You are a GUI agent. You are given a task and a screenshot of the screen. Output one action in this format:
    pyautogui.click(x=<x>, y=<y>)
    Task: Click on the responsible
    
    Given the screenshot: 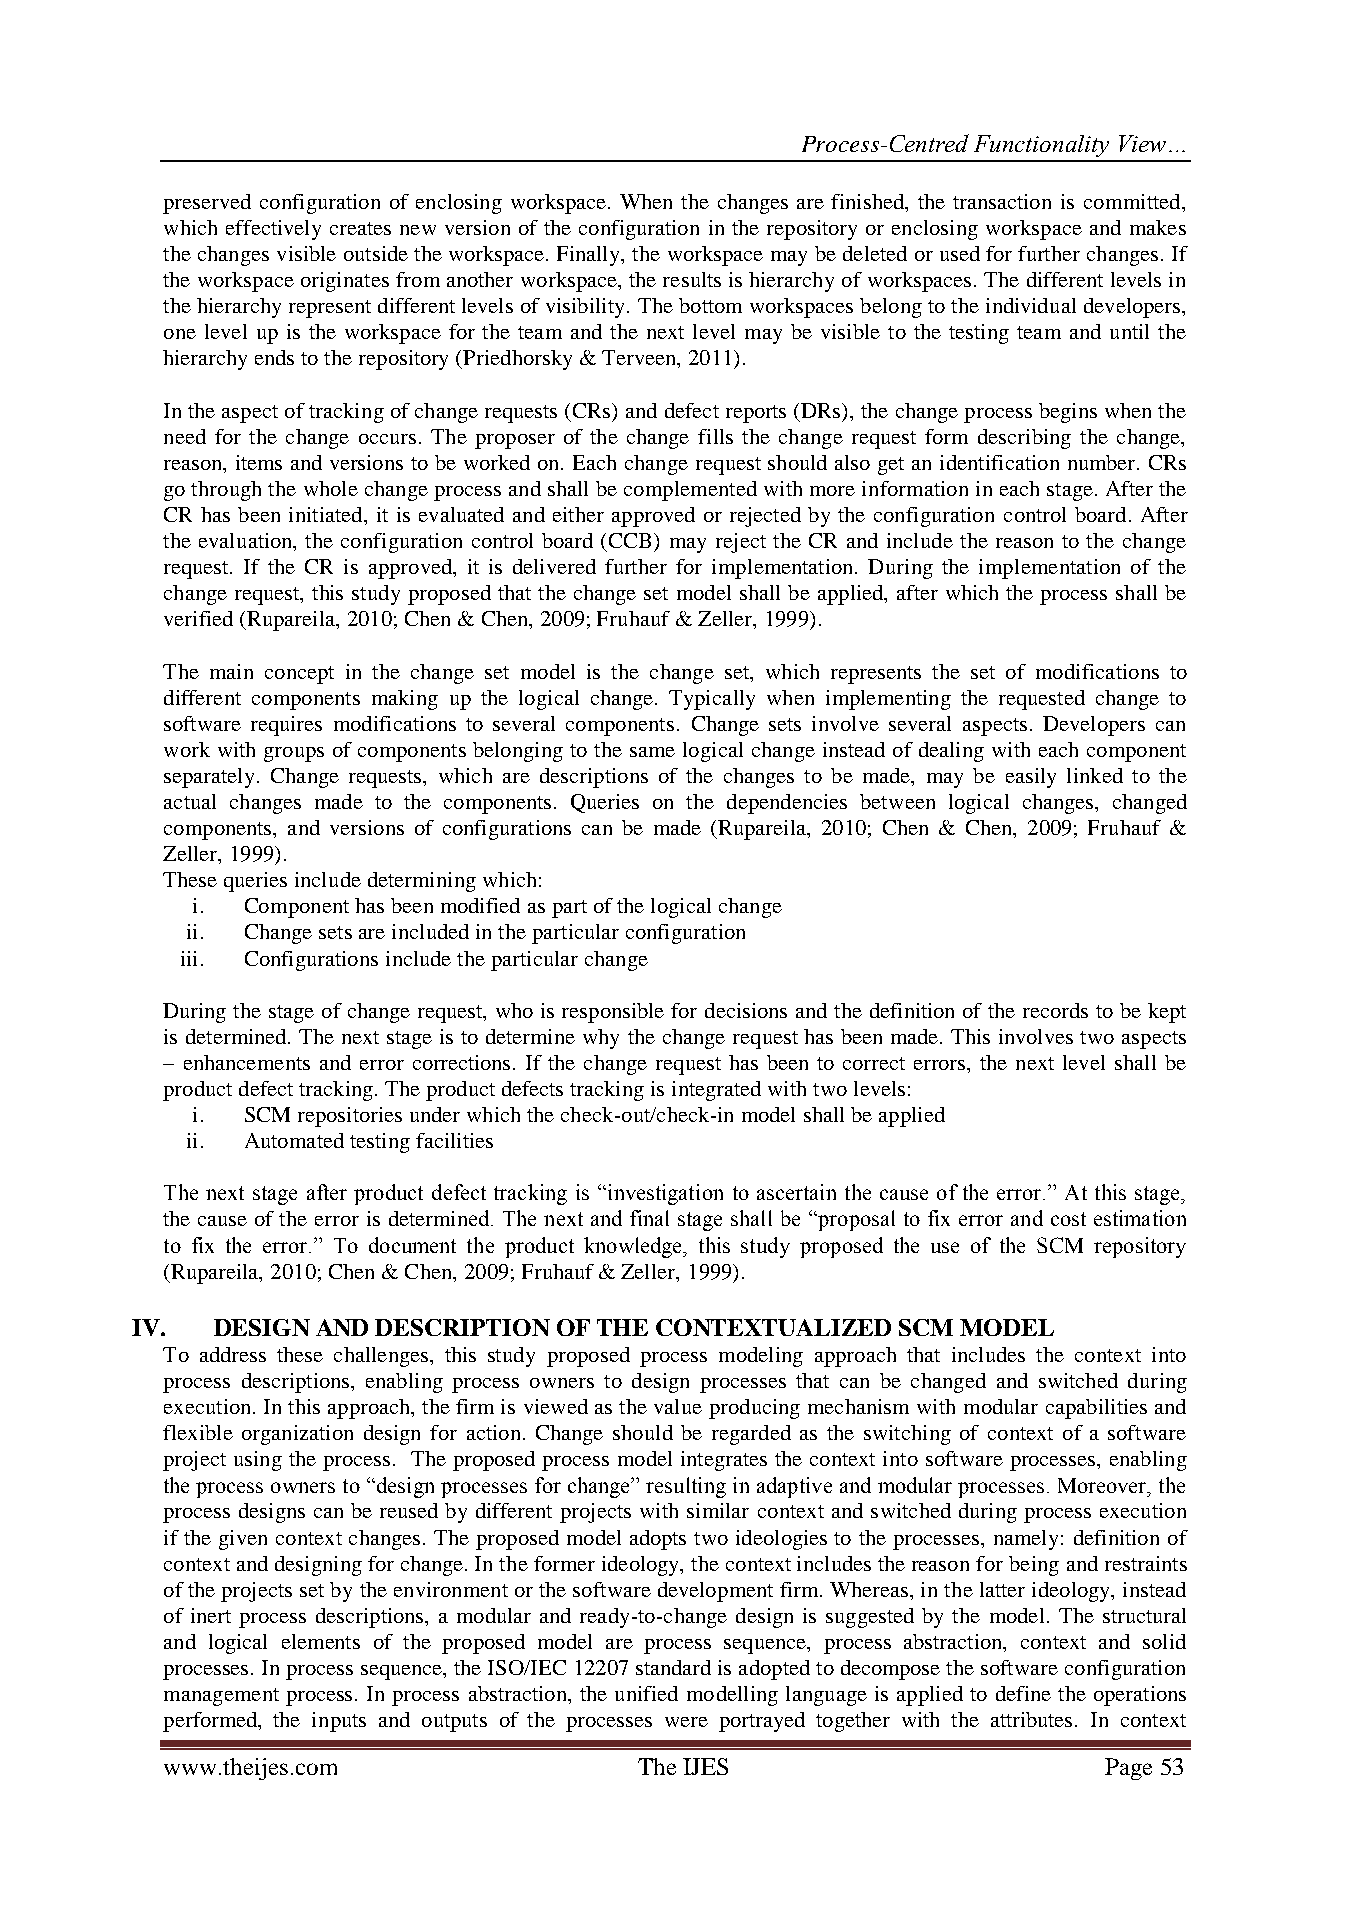 What is the action you would take?
    pyautogui.click(x=613, y=1013)
